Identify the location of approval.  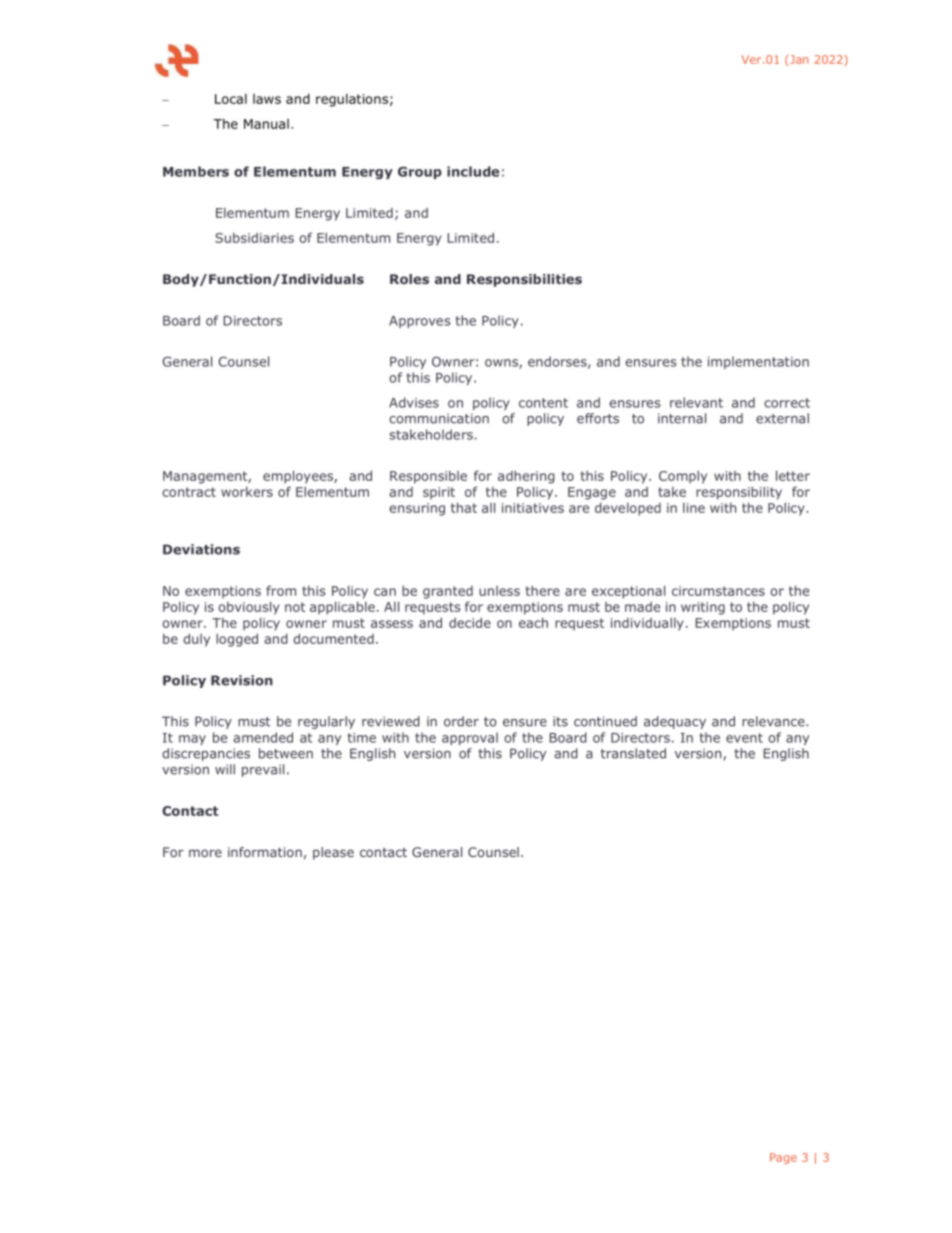
(470, 738).
